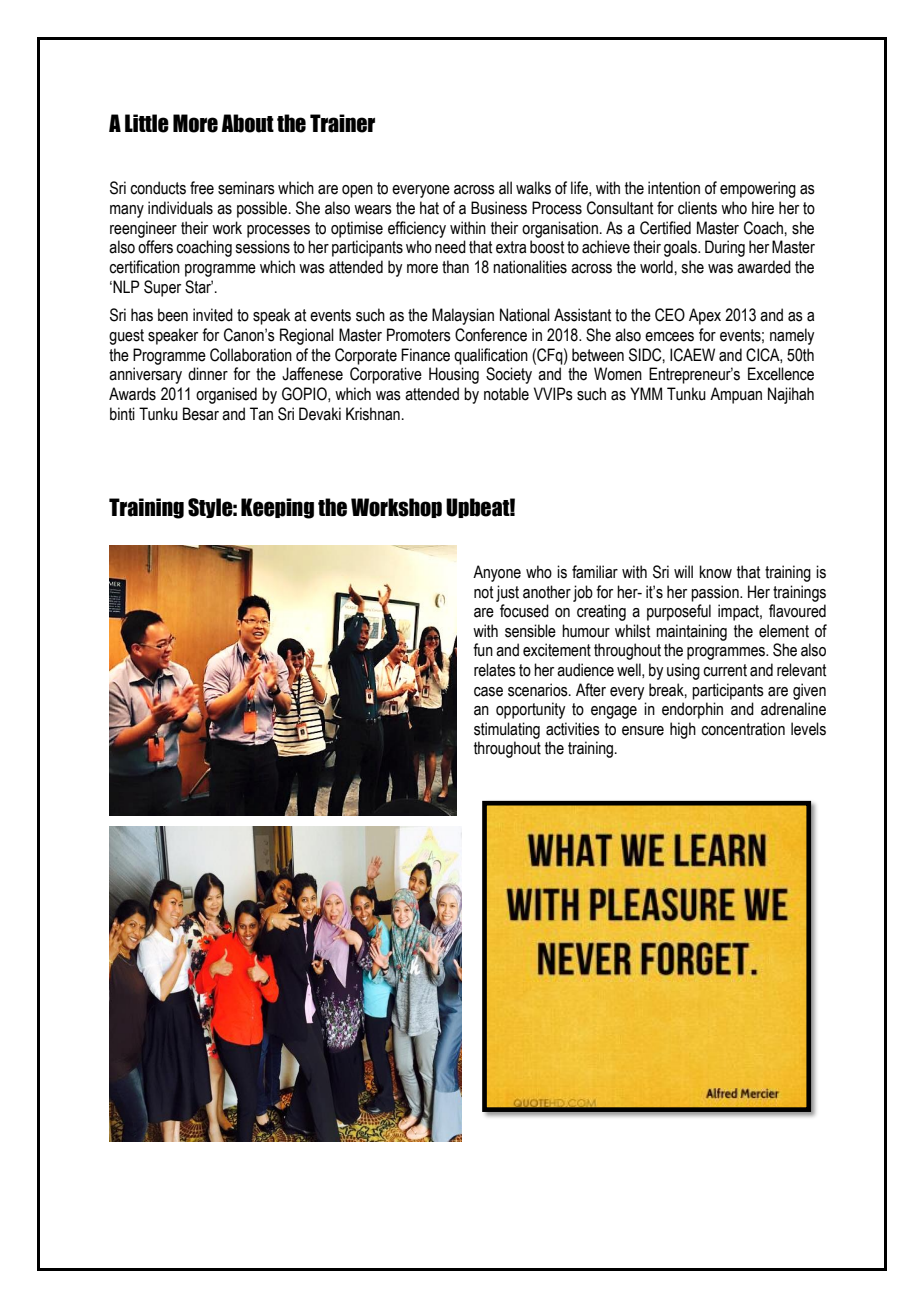 This image has height=1308, width=924. What do you see at coordinates (758, 189) in the image?
I see `empowering` at bounding box center [758, 189].
